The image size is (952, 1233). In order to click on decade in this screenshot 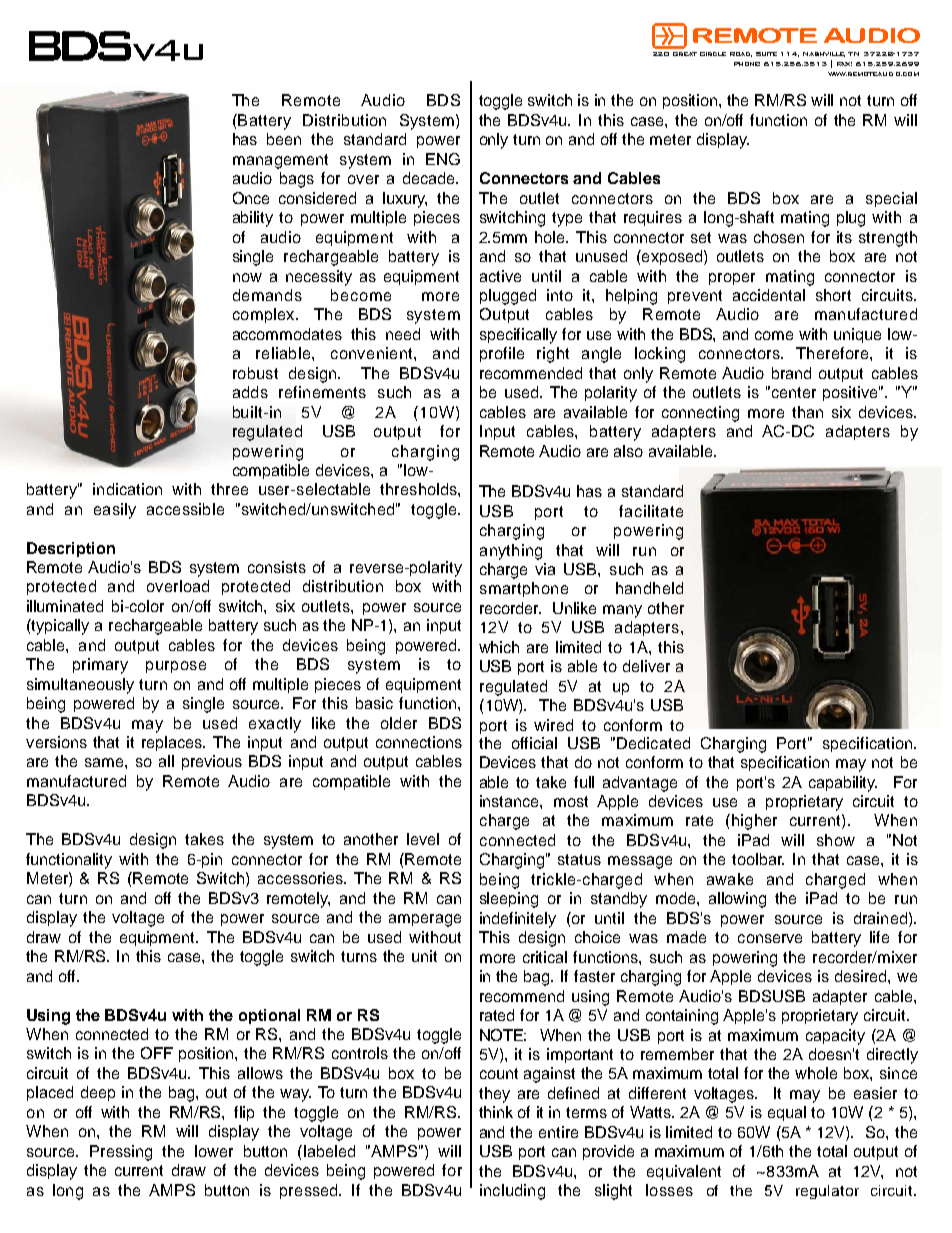, I will do `click(430, 178)`.
